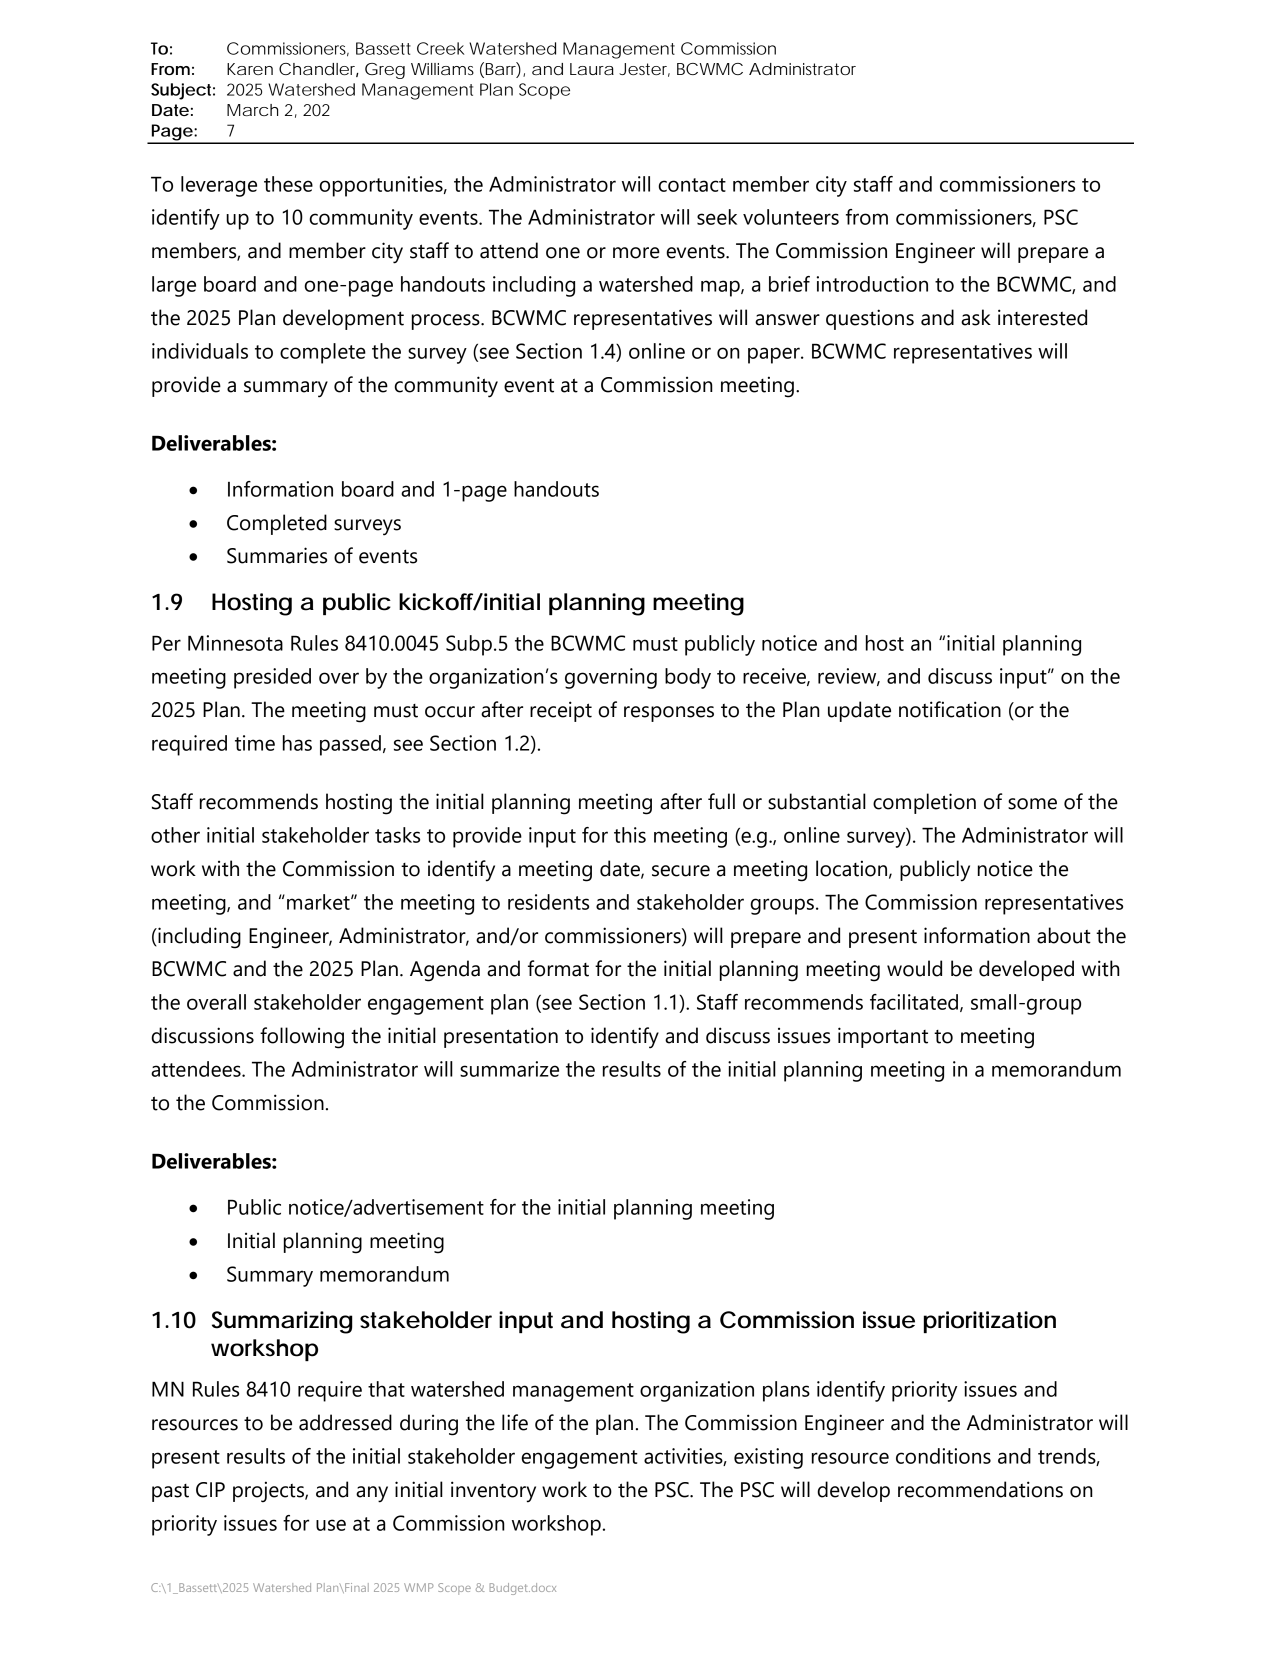 The height and width of the screenshot is (1659, 1282). Describe the element at coordinates (924, 803) in the screenshot. I see `completion` at that location.
